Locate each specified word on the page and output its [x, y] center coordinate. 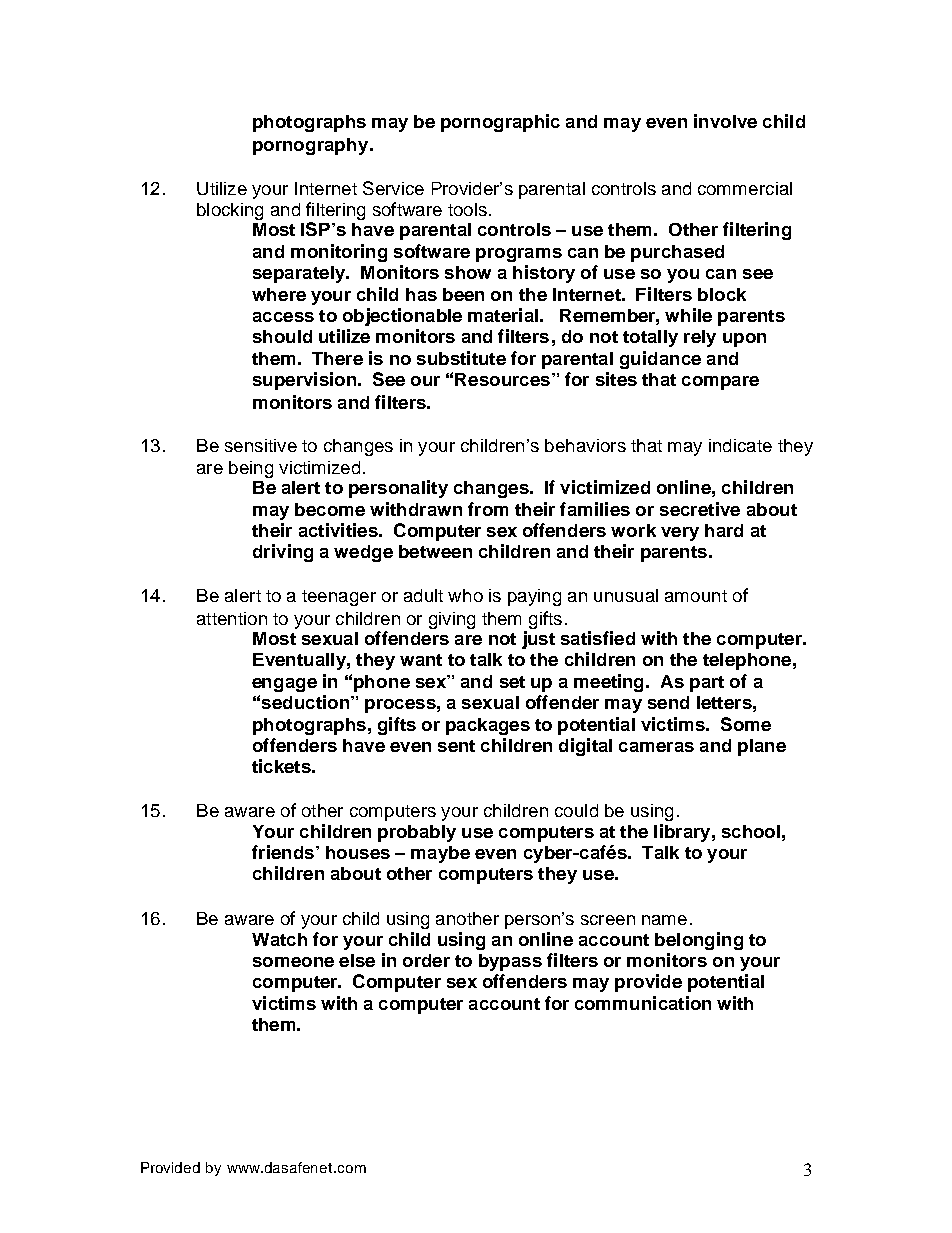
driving [283, 553]
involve [725, 121]
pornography [312, 146]
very [680, 534]
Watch [279, 939]
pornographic [500, 123]
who [465, 595]
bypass [510, 962]
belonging [699, 941]
